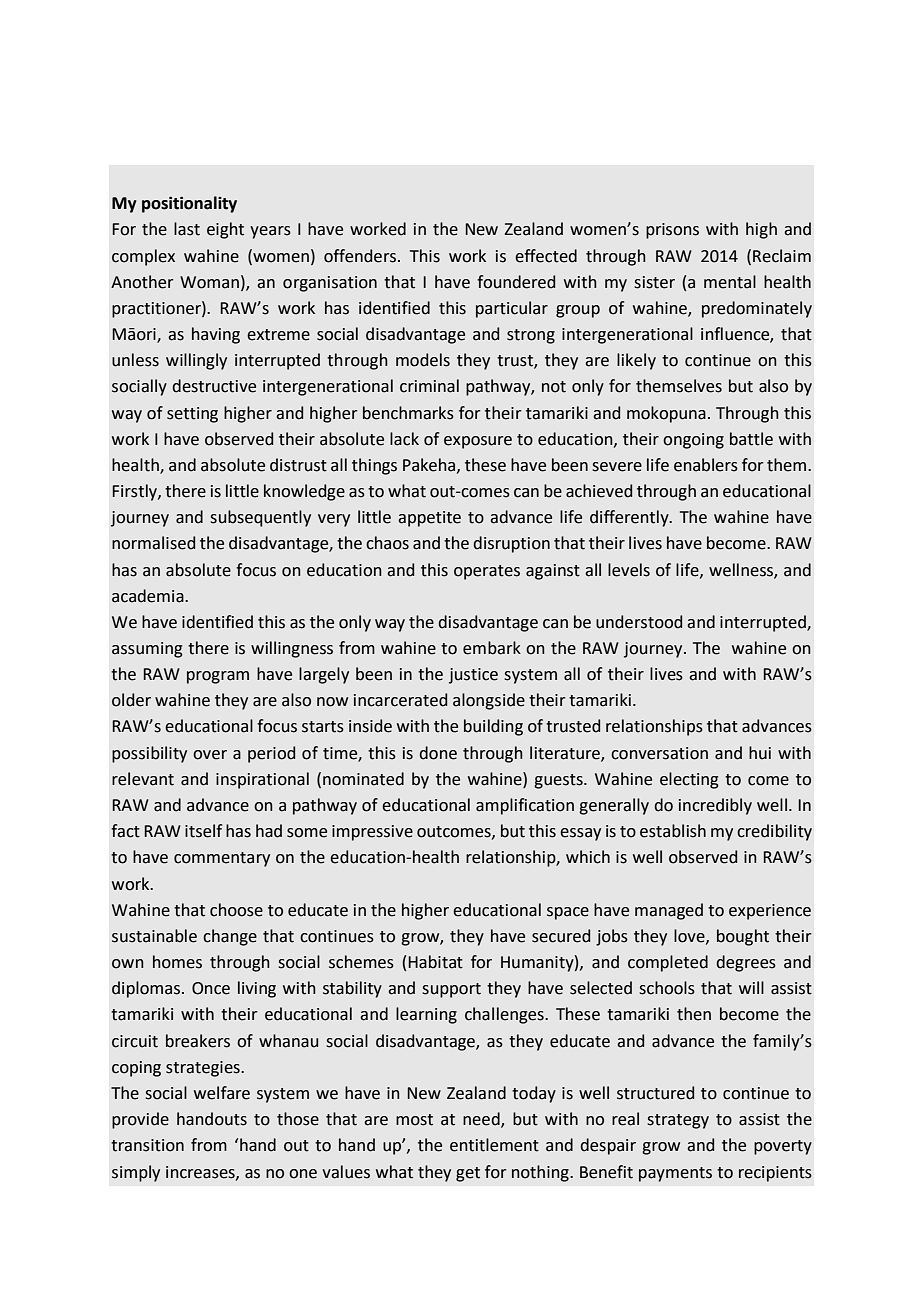 This image has height=1308, width=924. What do you see at coordinates (209, 282) in the image?
I see `Woman` at bounding box center [209, 282].
